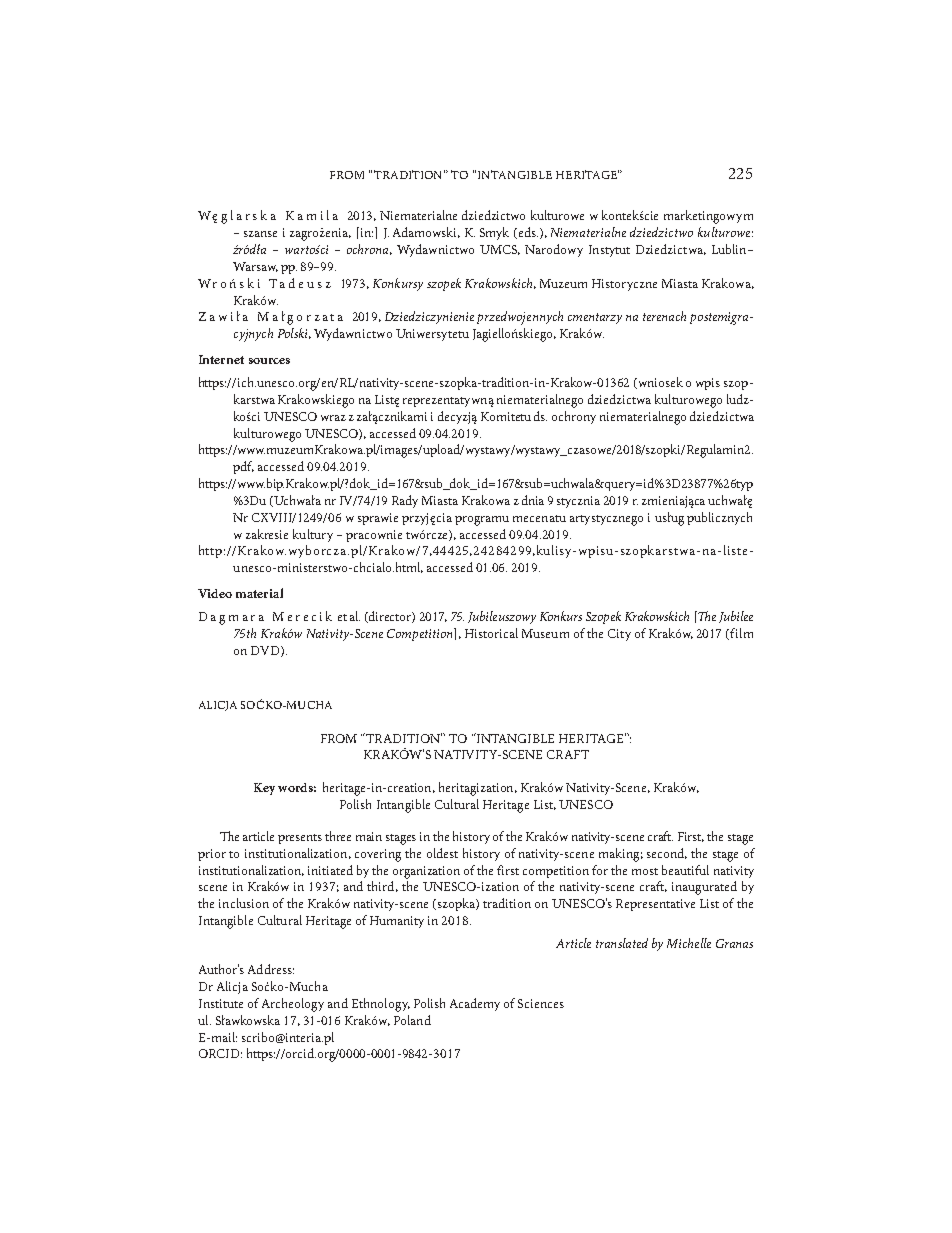 The width and height of the document is (952, 1233). I want to click on Museum, so click(545, 633).
